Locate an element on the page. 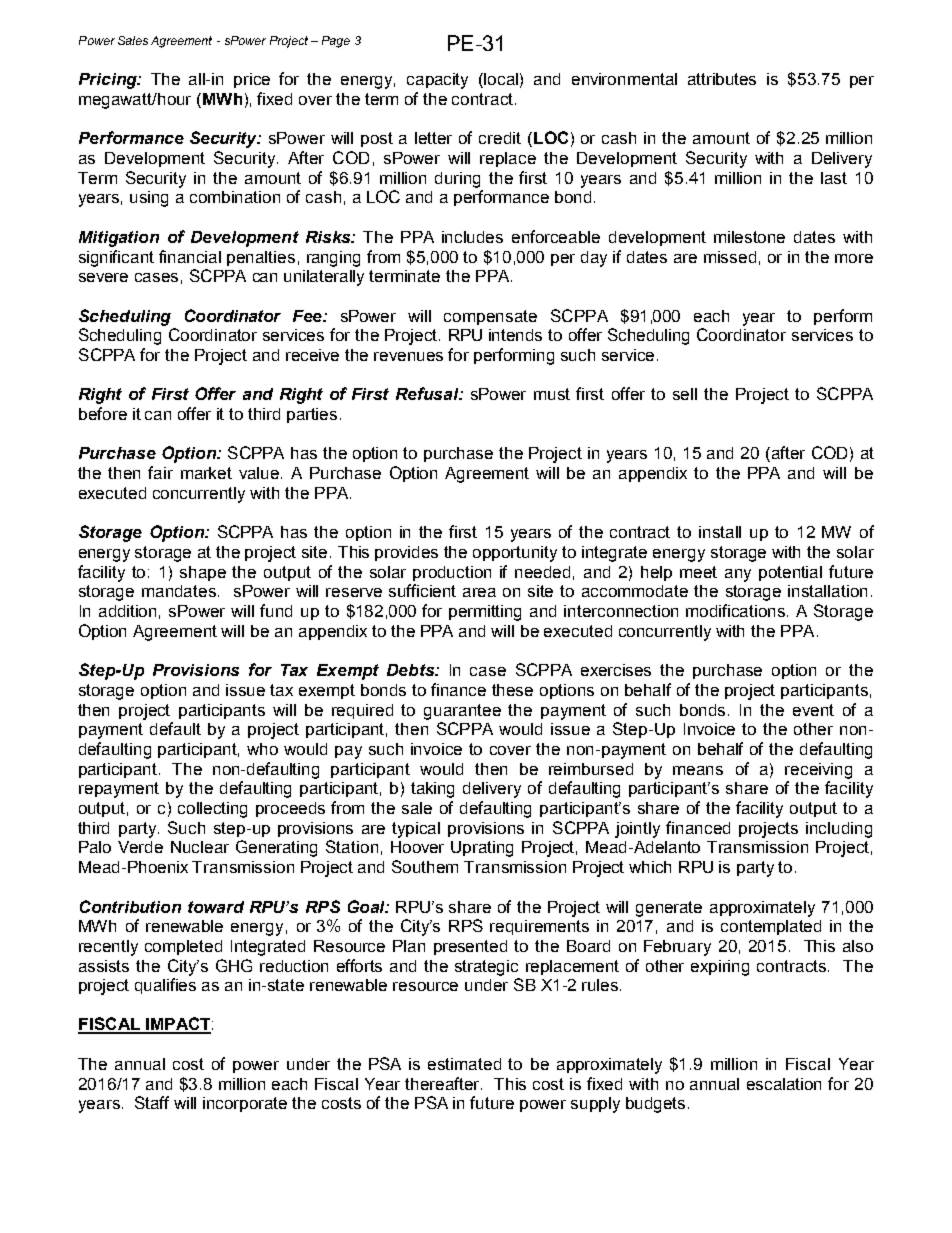 Image resolution: width=952 pixels, height=1233 pixels. opportunity is located at coordinates (515, 554).
